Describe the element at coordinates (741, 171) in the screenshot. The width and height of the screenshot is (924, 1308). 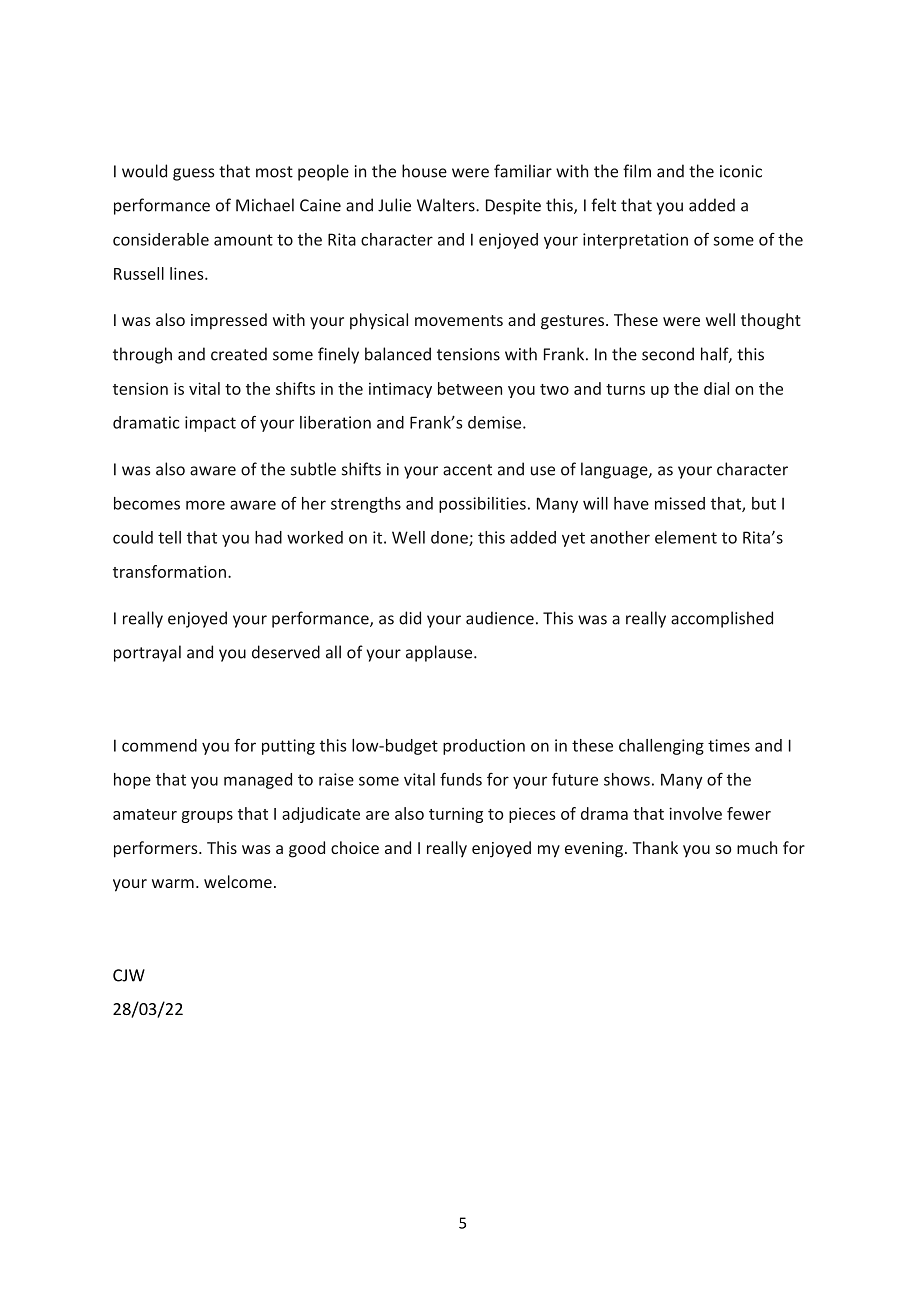
I see `iconic` at that location.
